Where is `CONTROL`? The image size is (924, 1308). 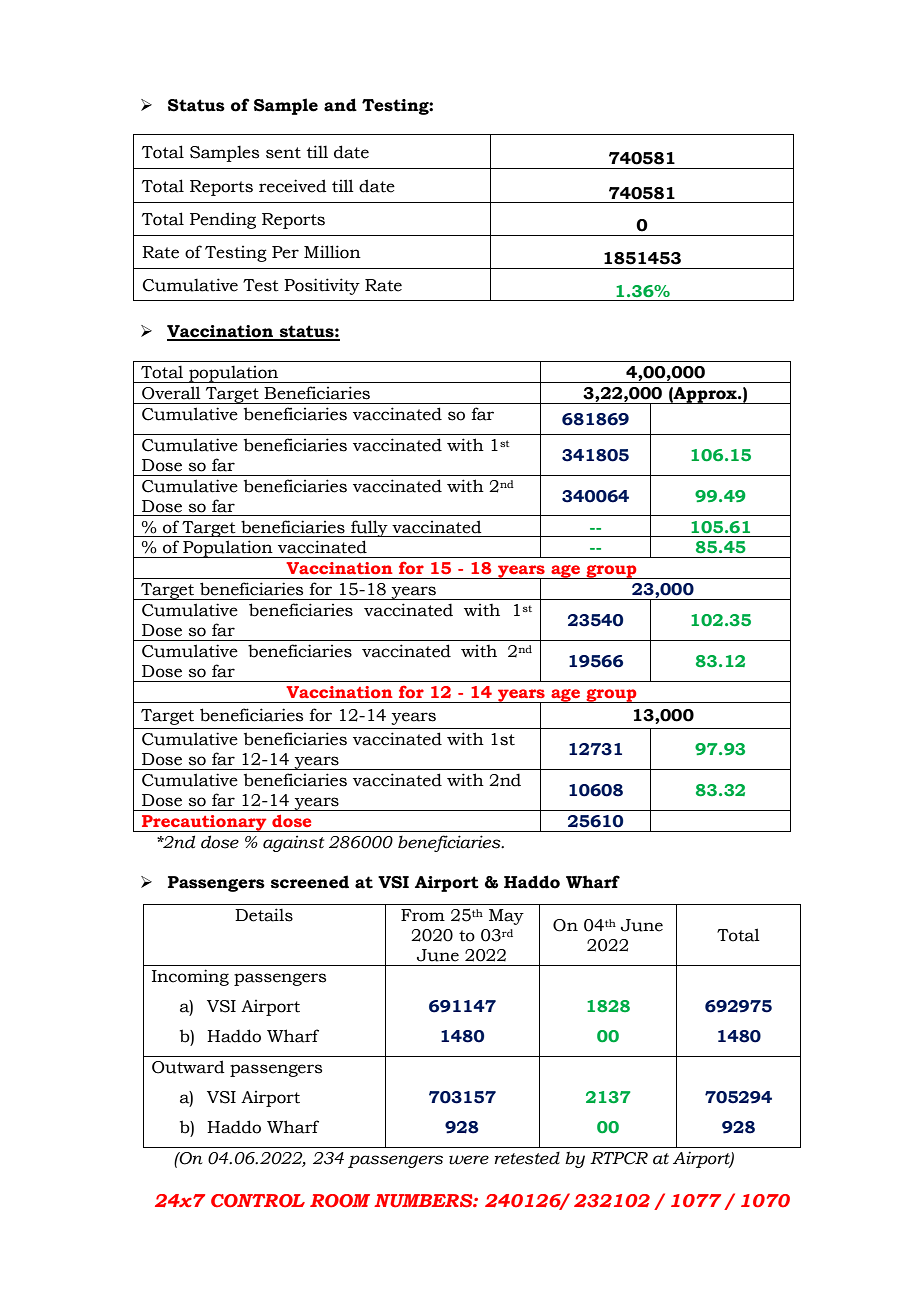
CONTROL is located at coordinates (258, 1201).
